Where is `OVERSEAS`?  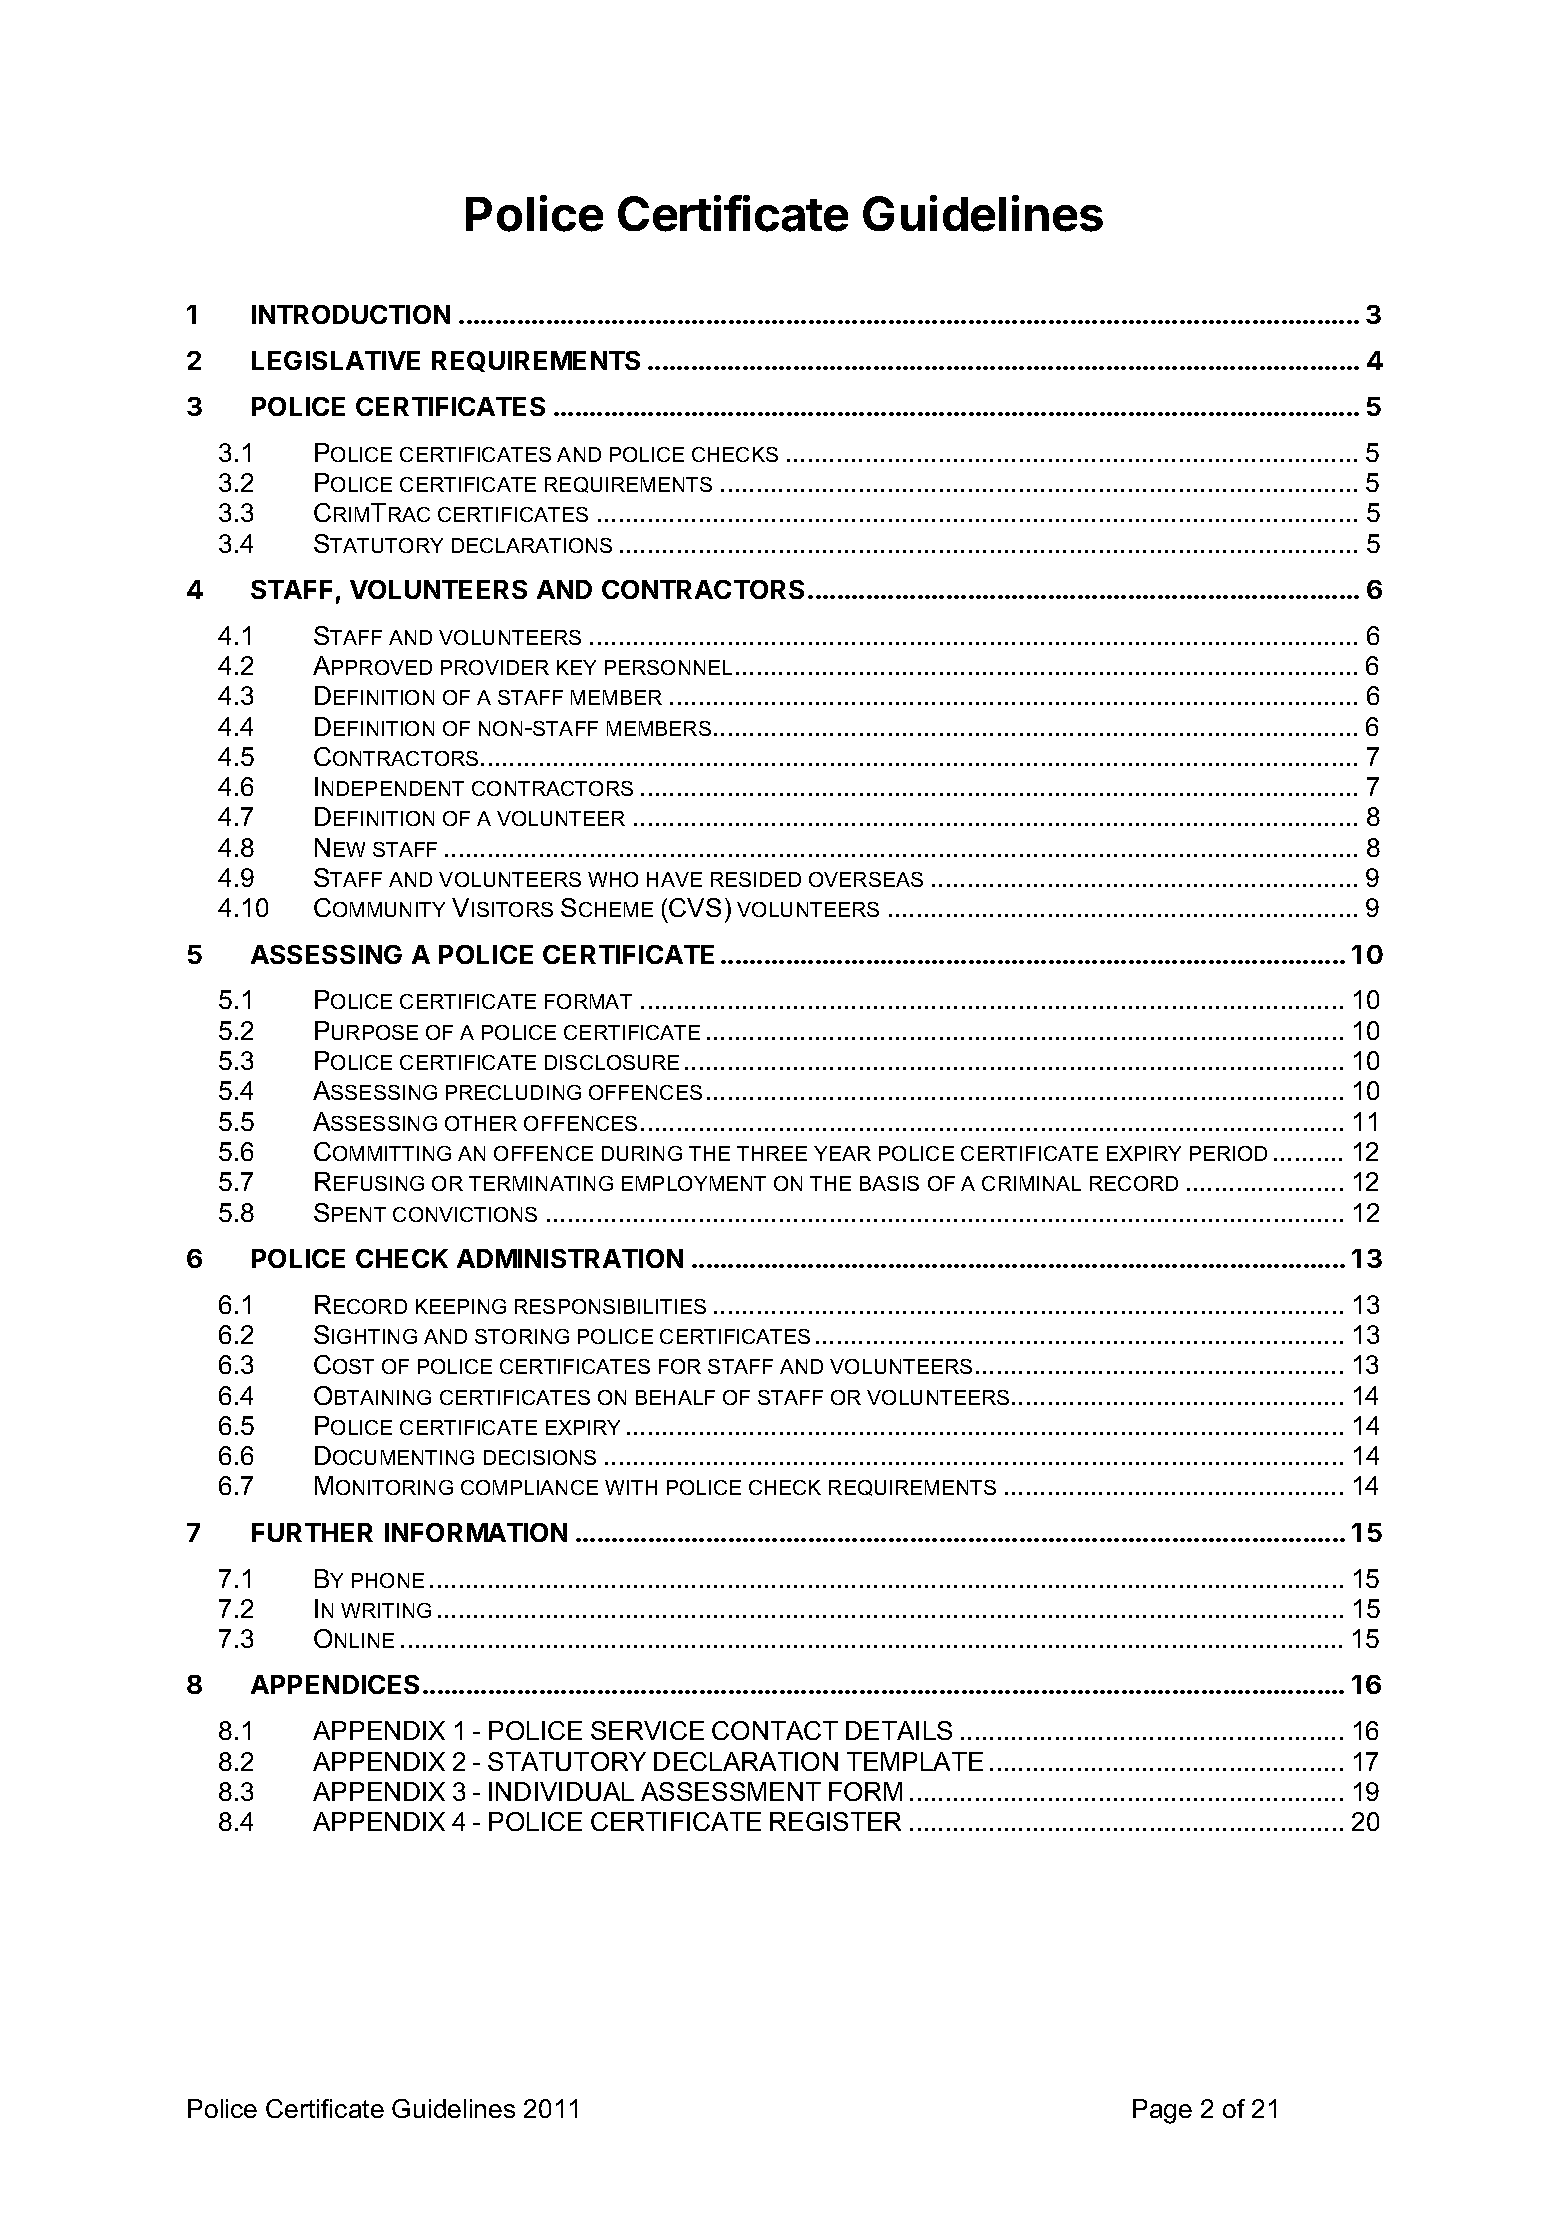 OVERSEAS is located at coordinates (866, 879).
